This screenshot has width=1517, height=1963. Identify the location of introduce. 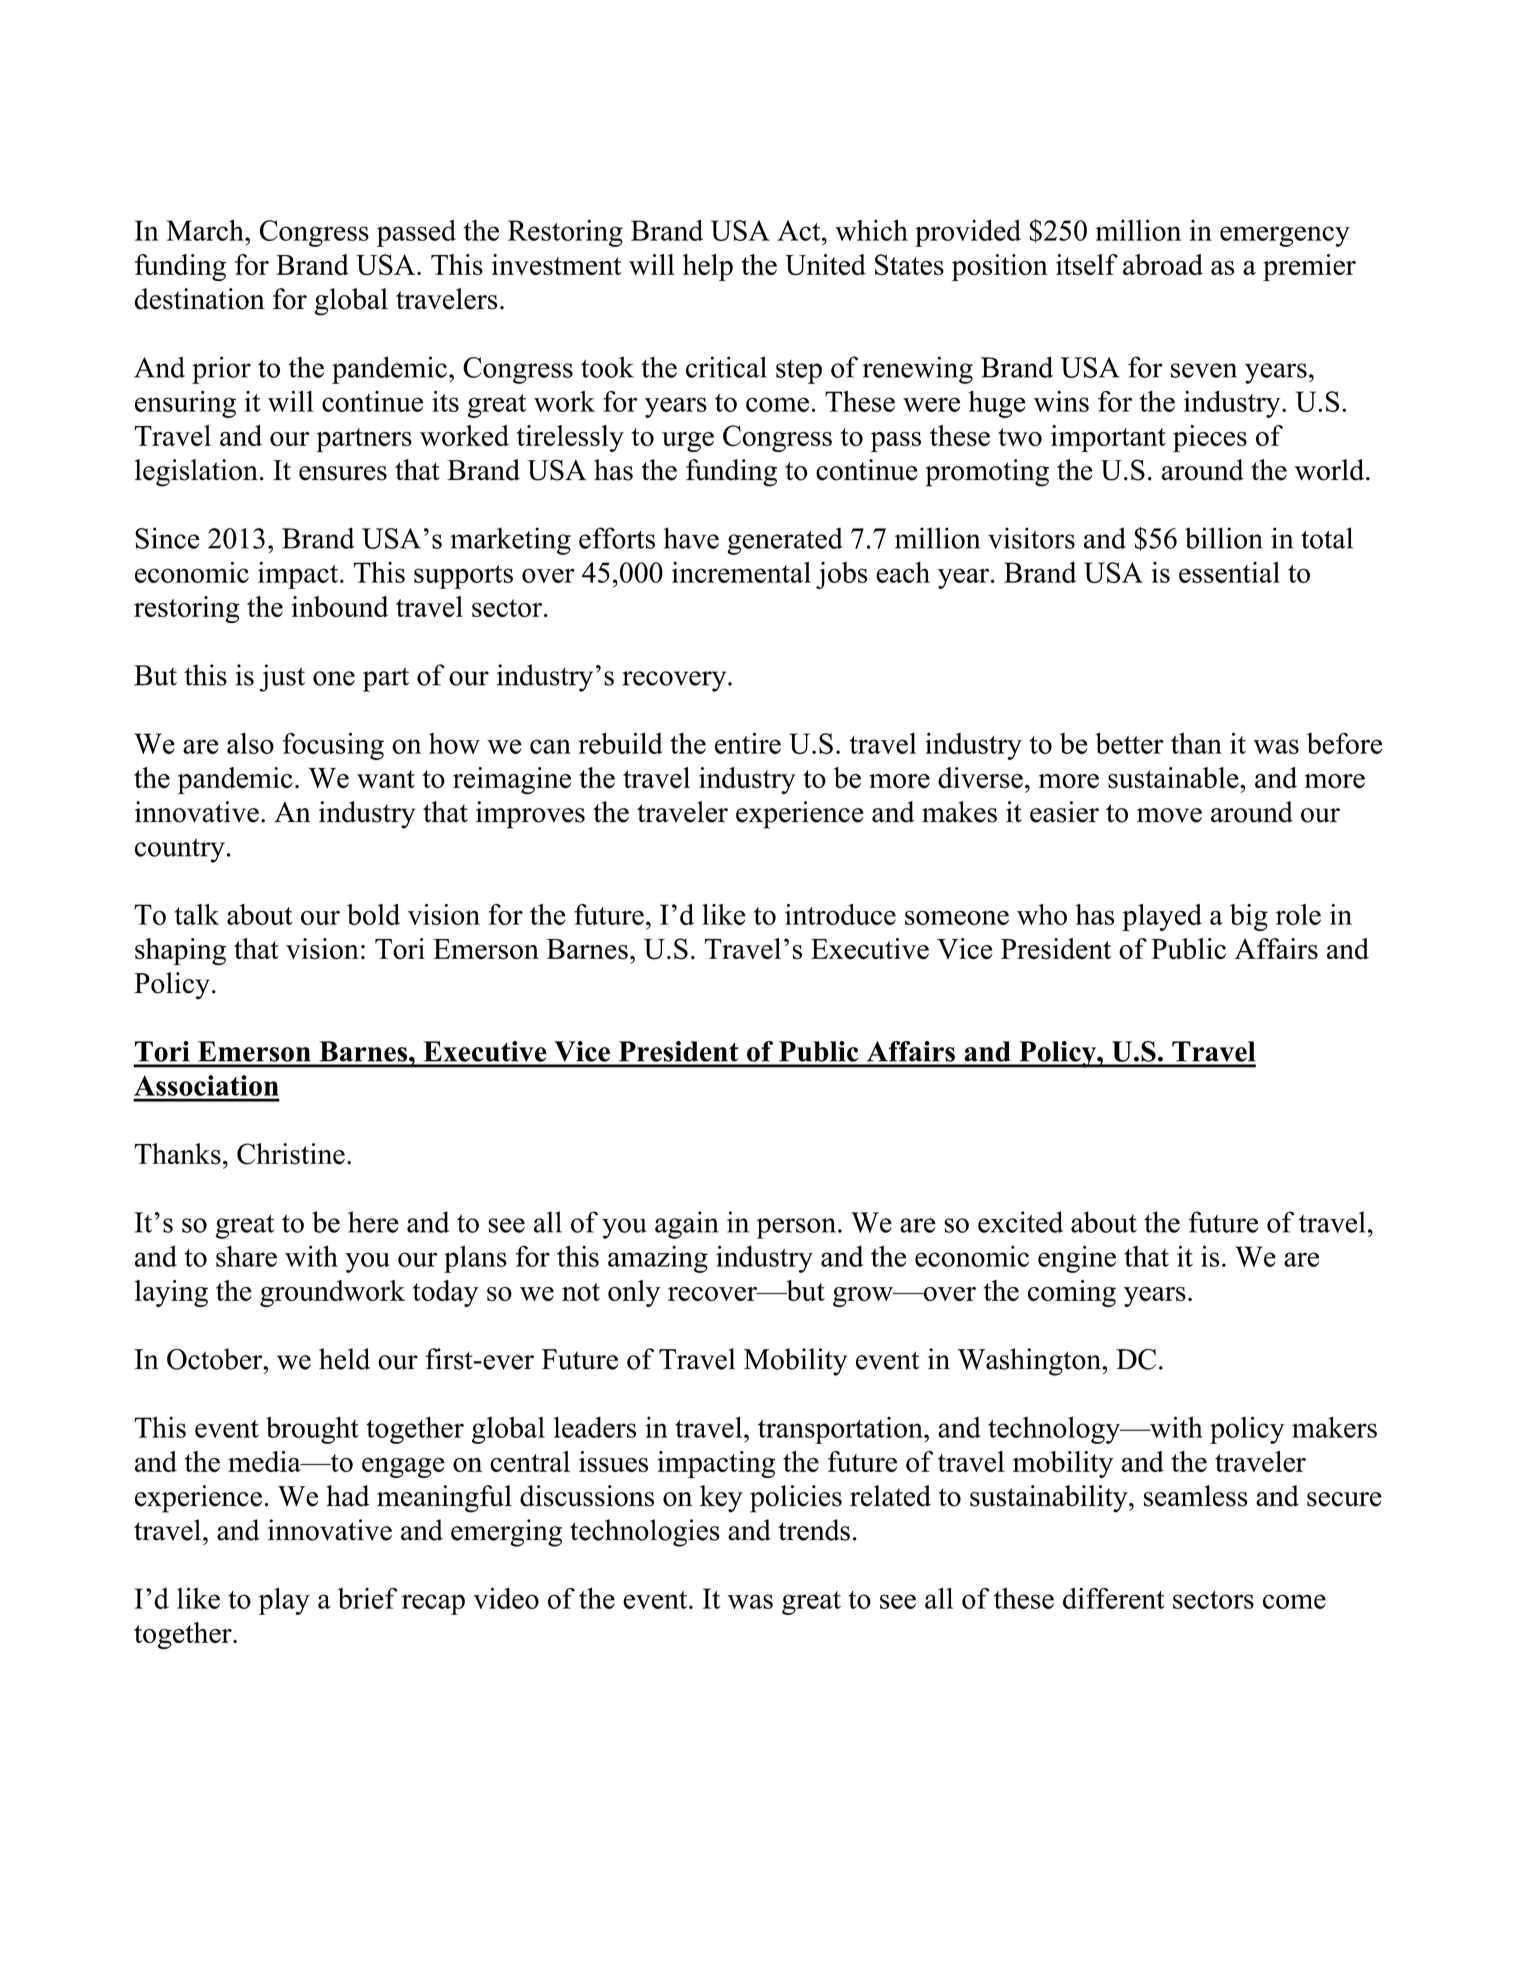
(840, 914).
